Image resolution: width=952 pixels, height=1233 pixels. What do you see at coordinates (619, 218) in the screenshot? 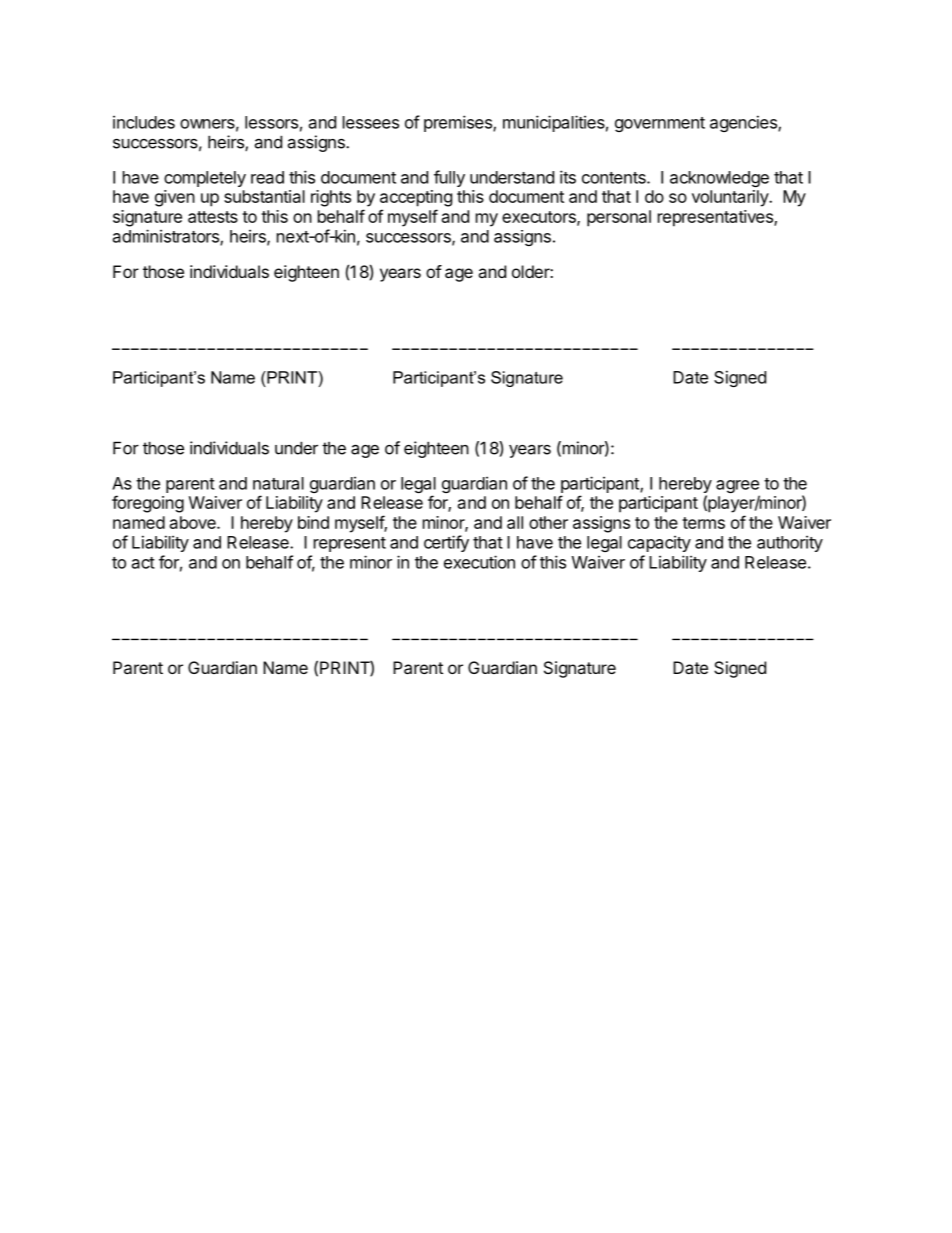
I see `personal` at bounding box center [619, 218].
